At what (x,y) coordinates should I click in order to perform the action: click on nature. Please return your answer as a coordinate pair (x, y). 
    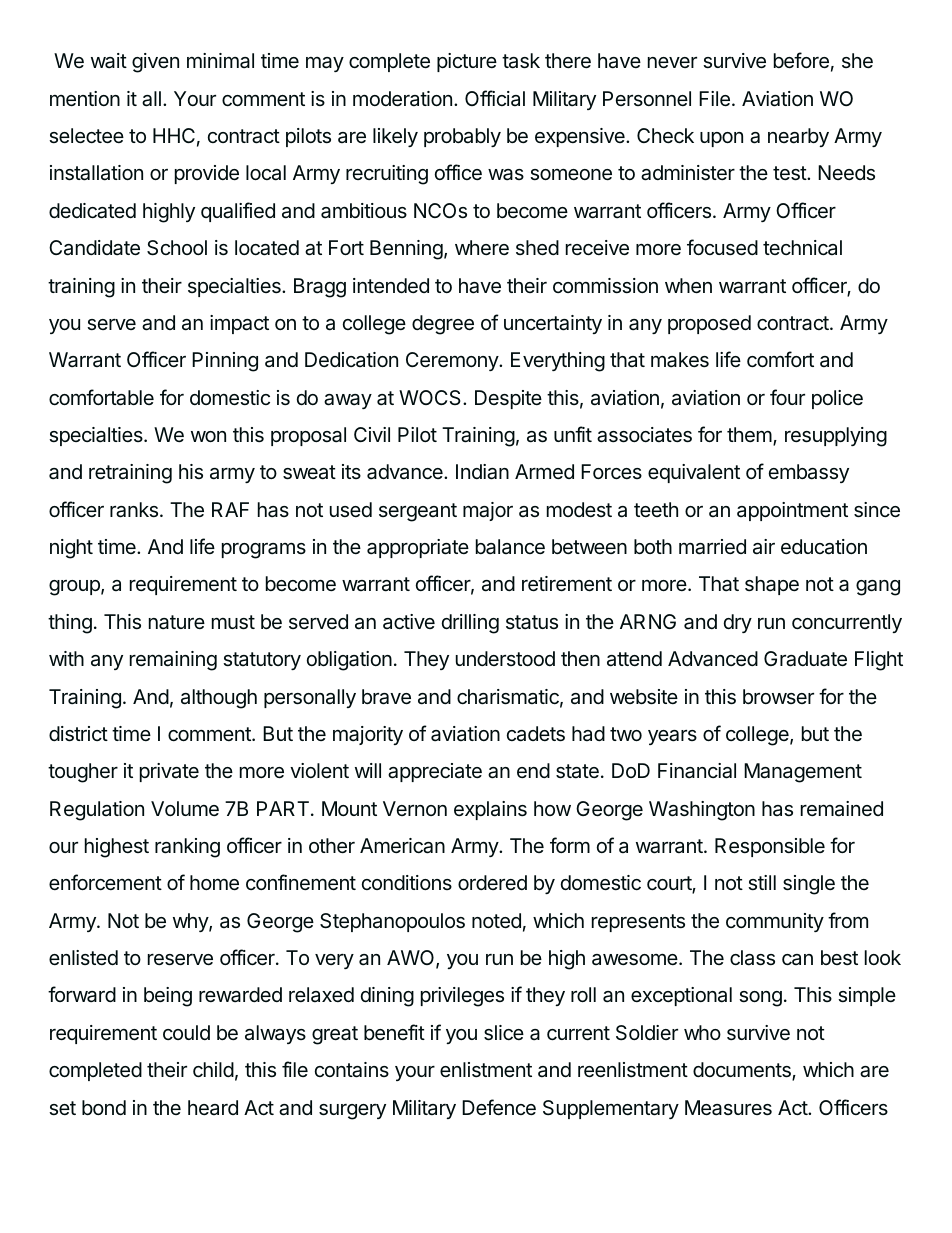
    Looking at the image, I should click on (177, 622).
